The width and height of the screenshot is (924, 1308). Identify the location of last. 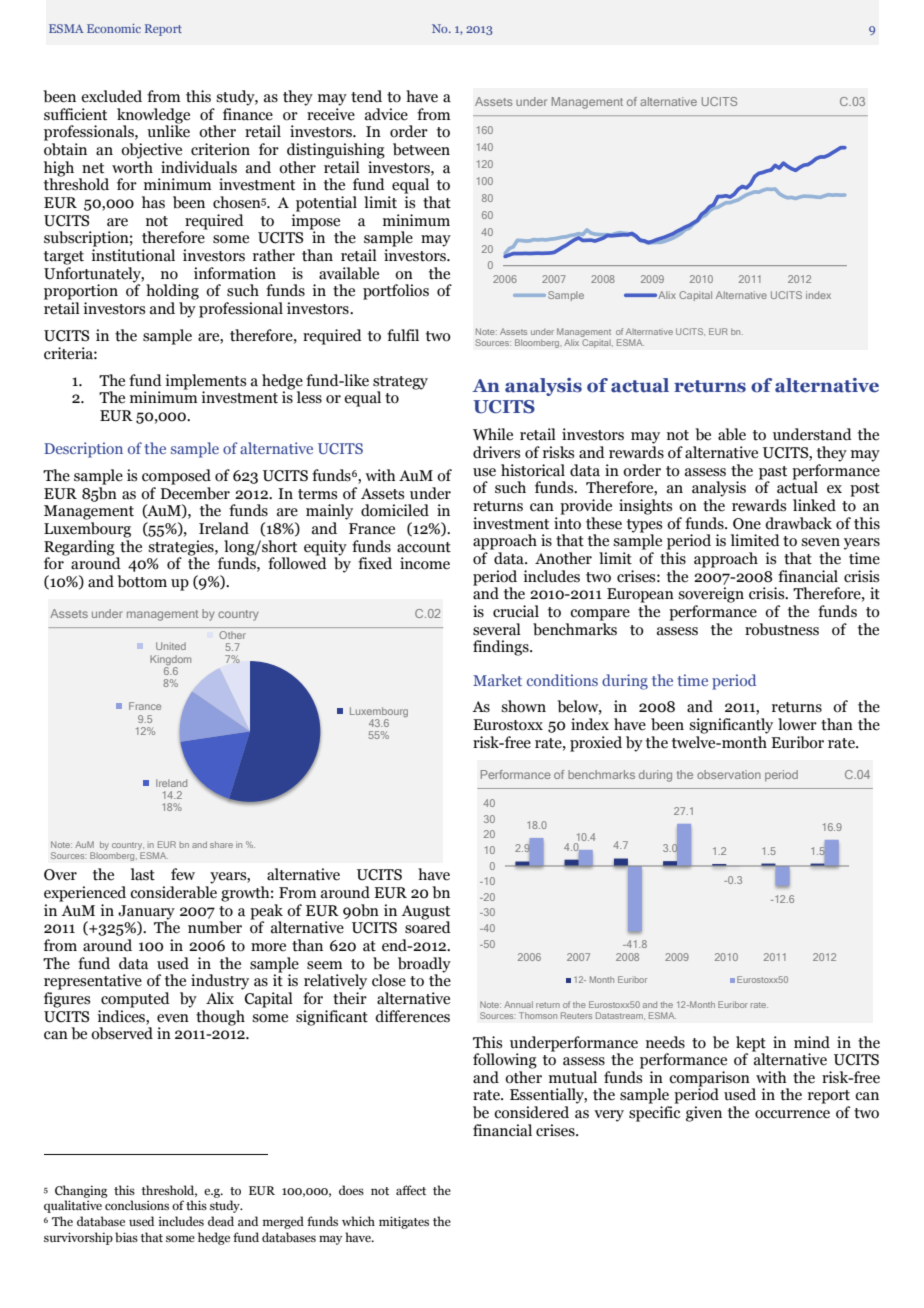
(143, 874).
